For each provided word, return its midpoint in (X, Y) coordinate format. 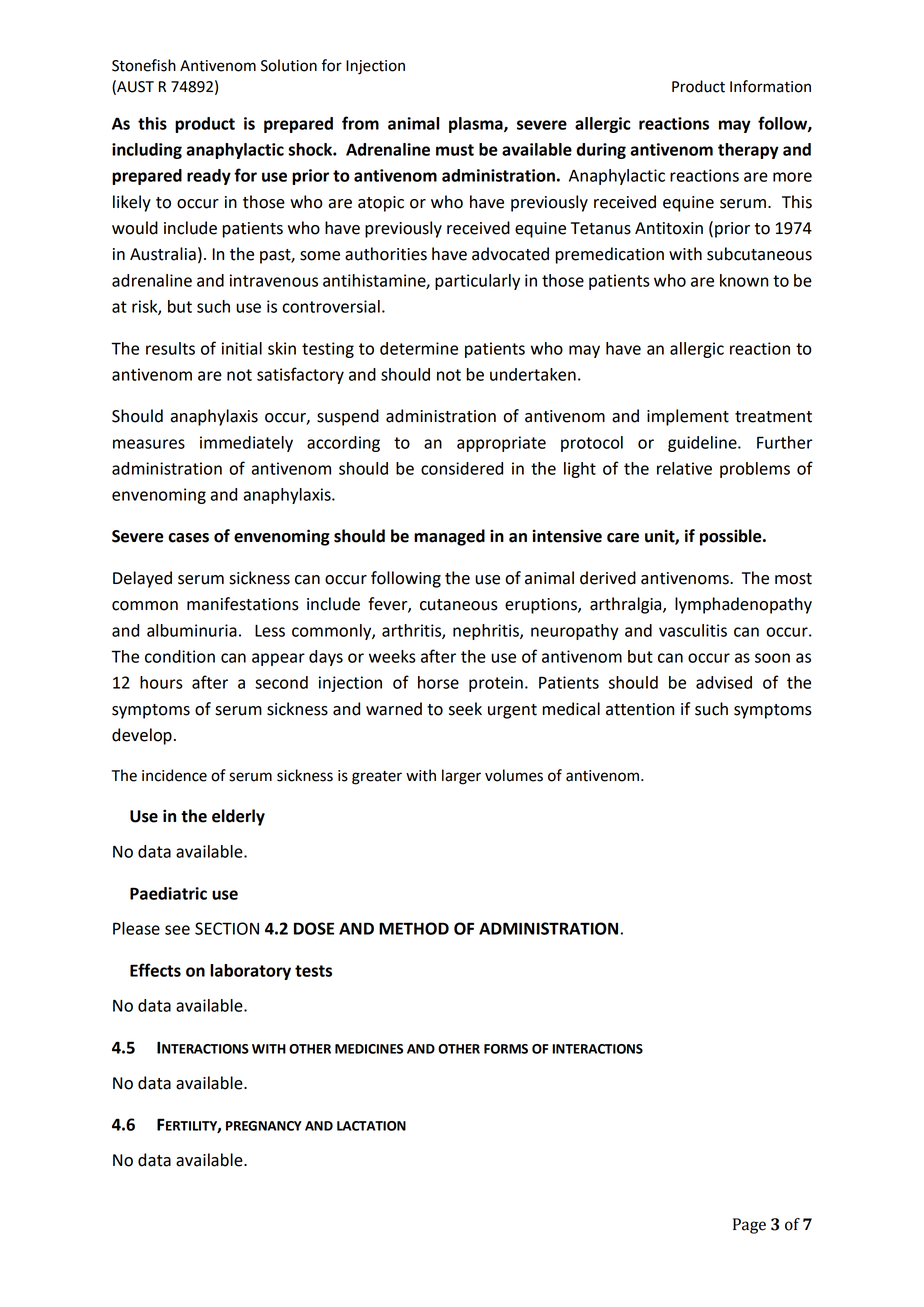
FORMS (506, 1049)
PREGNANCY (264, 1126)
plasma (477, 125)
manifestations (243, 604)
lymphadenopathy (743, 605)
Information (770, 86)
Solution (289, 65)
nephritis (487, 632)
